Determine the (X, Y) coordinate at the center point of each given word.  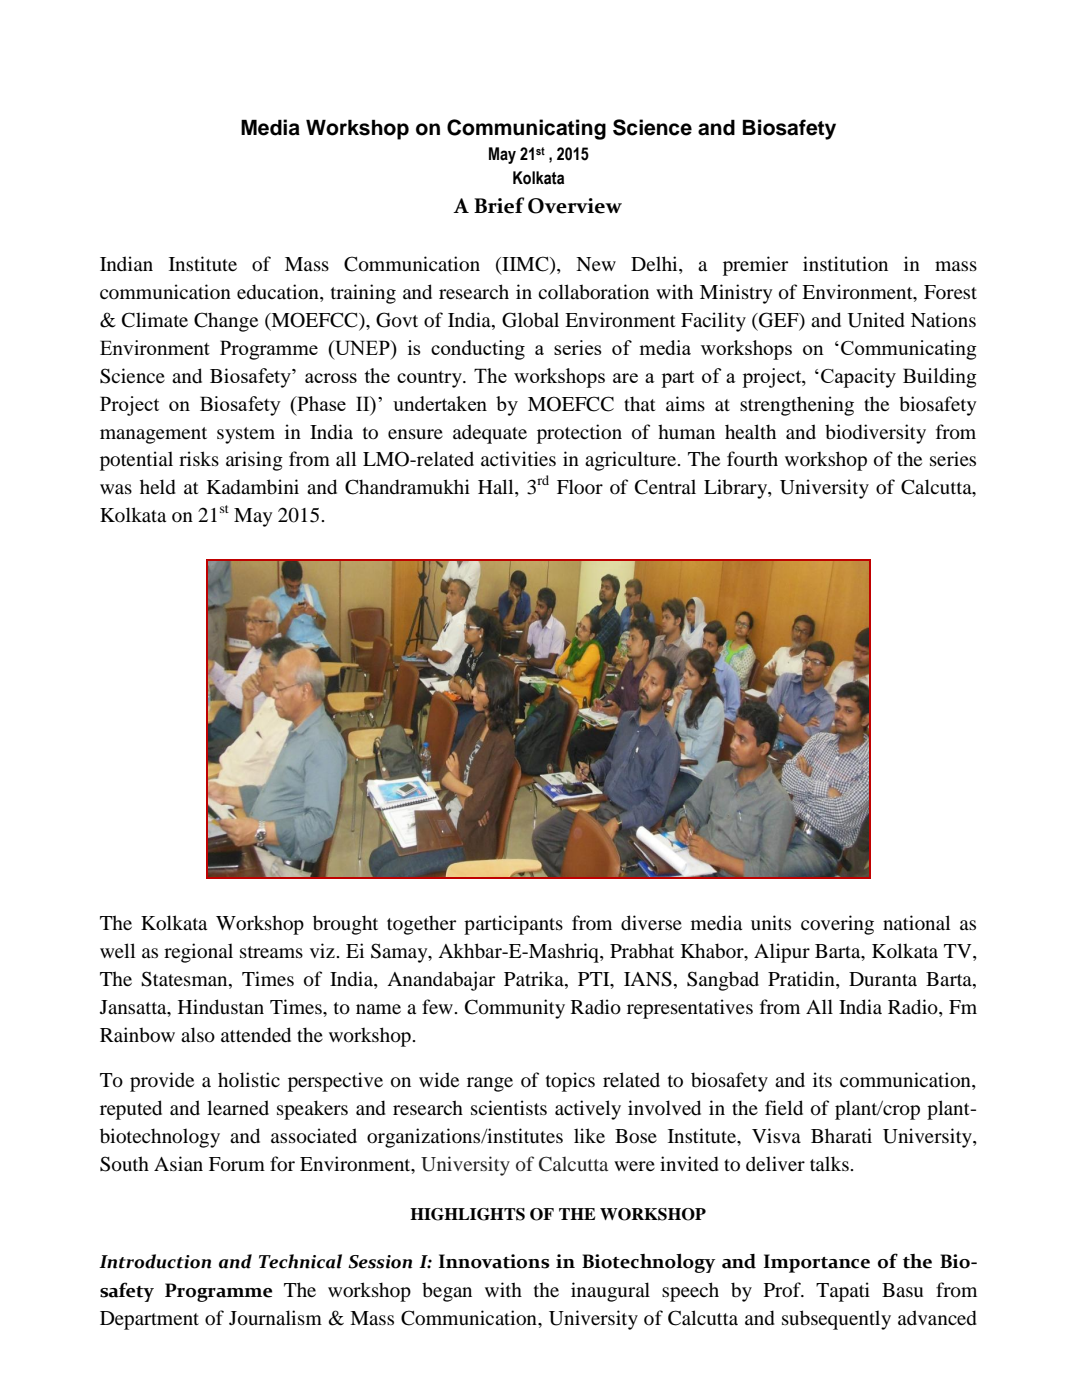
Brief (499, 205)
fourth (752, 459)
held (158, 487)
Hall (497, 488)
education (279, 293)
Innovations (494, 1261)
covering (837, 925)
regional (198, 953)
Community (515, 1009)
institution (845, 264)
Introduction (155, 1261)
